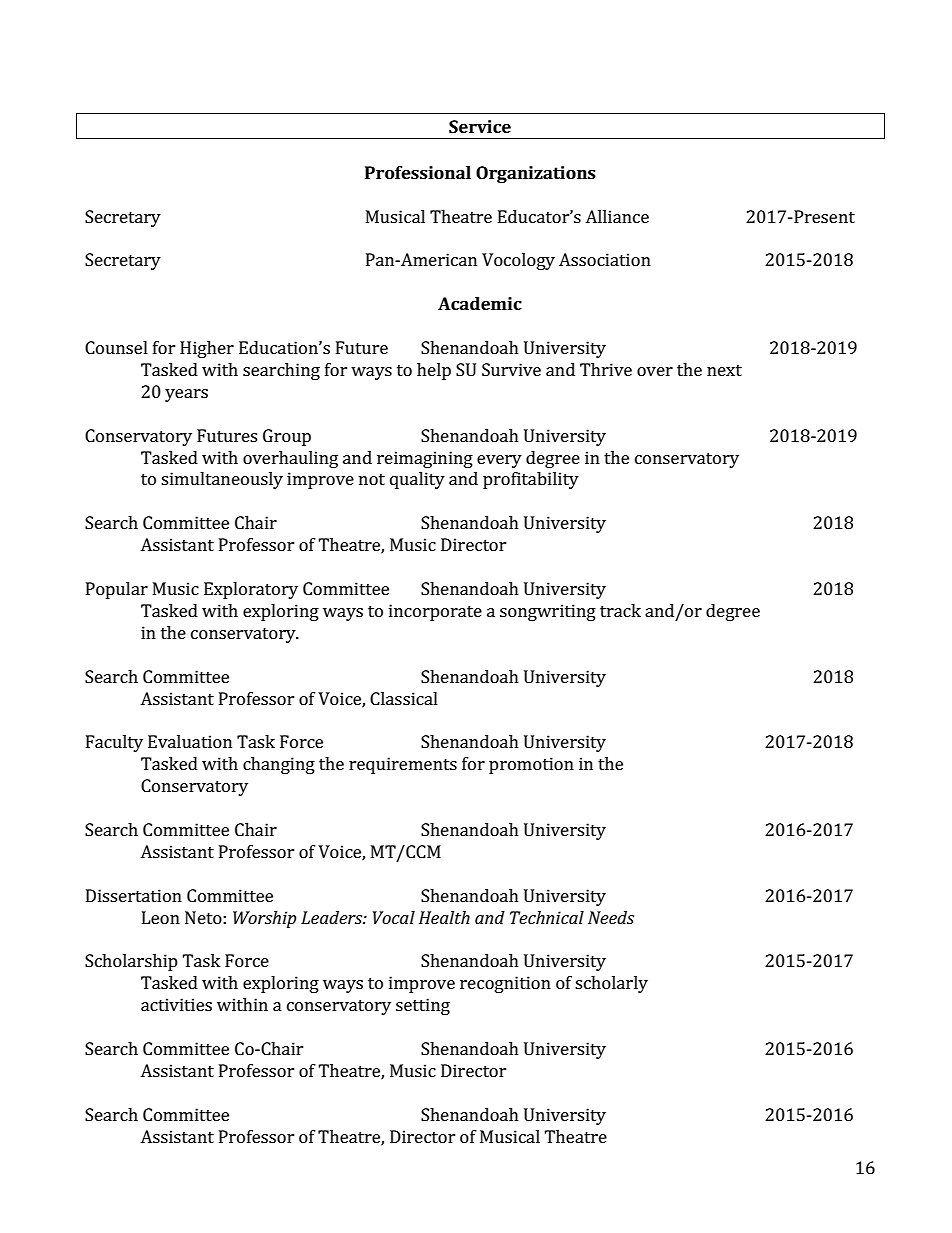 The width and height of the document is (952, 1233). Describe the element at coordinates (435, 612) in the document. I see `incorporate` at that location.
